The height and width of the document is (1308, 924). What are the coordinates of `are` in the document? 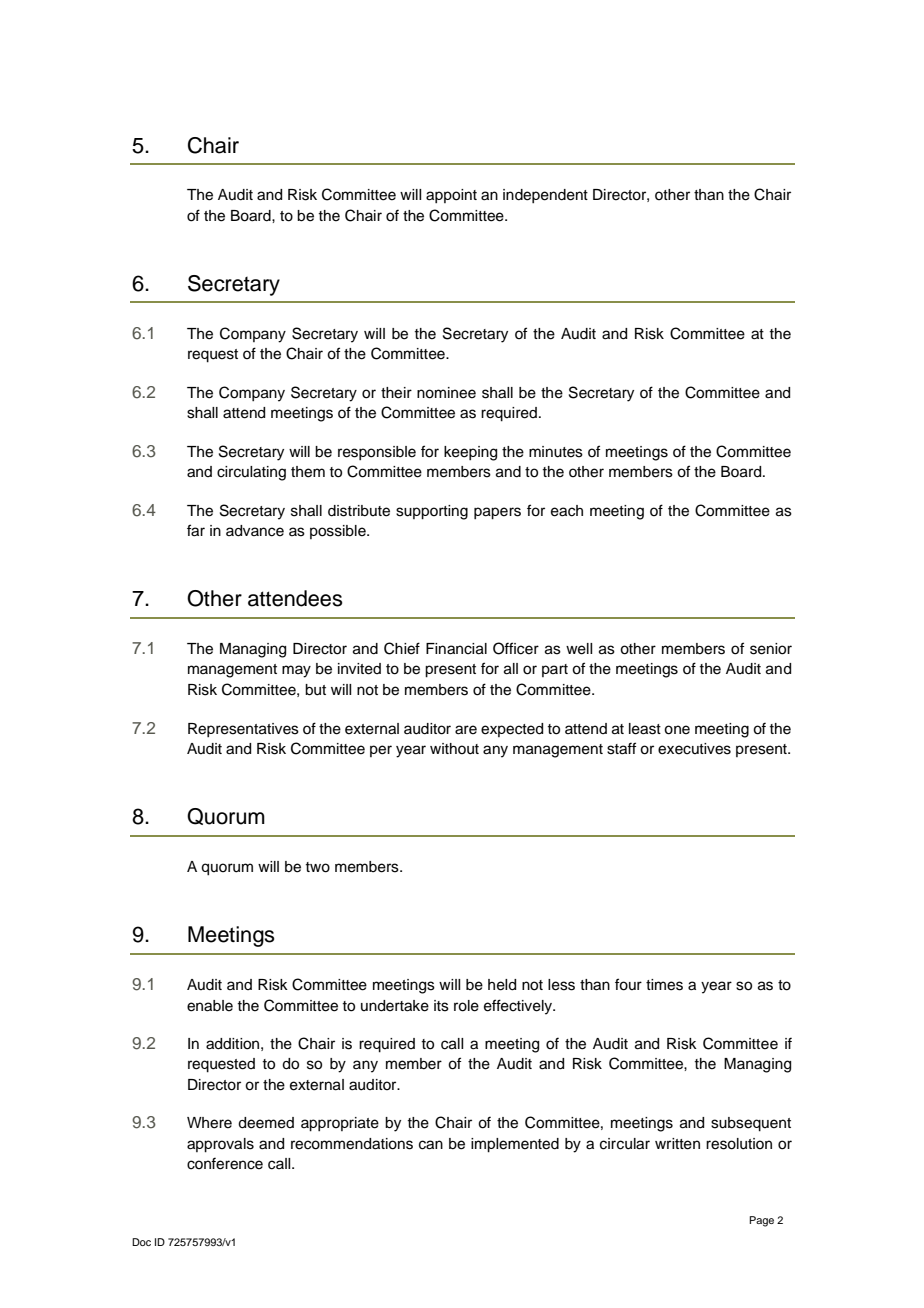 It's located at (466, 730).
